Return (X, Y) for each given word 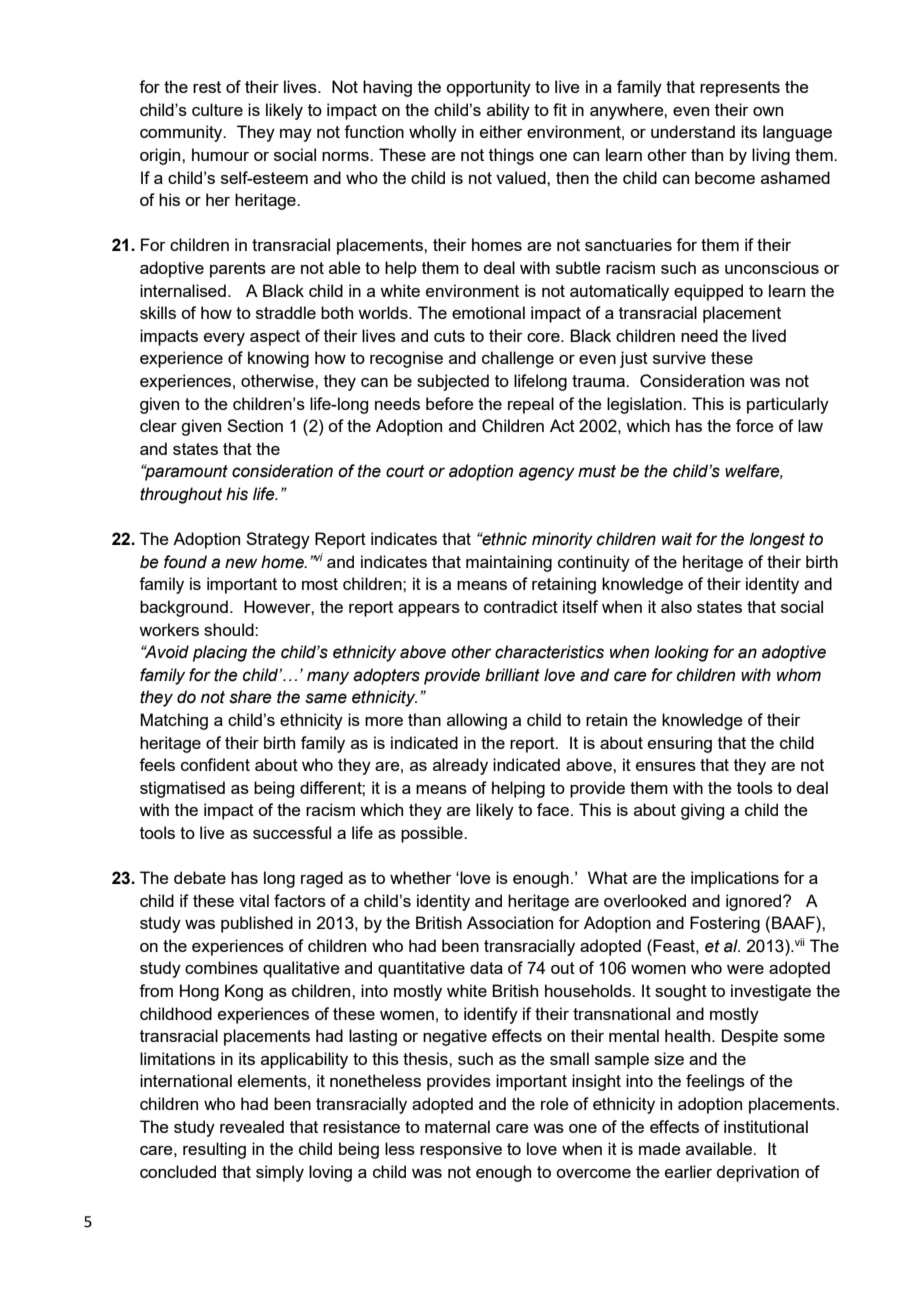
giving (702, 811)
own (768, 111)
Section (255, 425)
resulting (214, 1150)
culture (217, 109)
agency (547, 474)
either (501, 131)
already (460, 766)
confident (215, 764)
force (755, 425)
